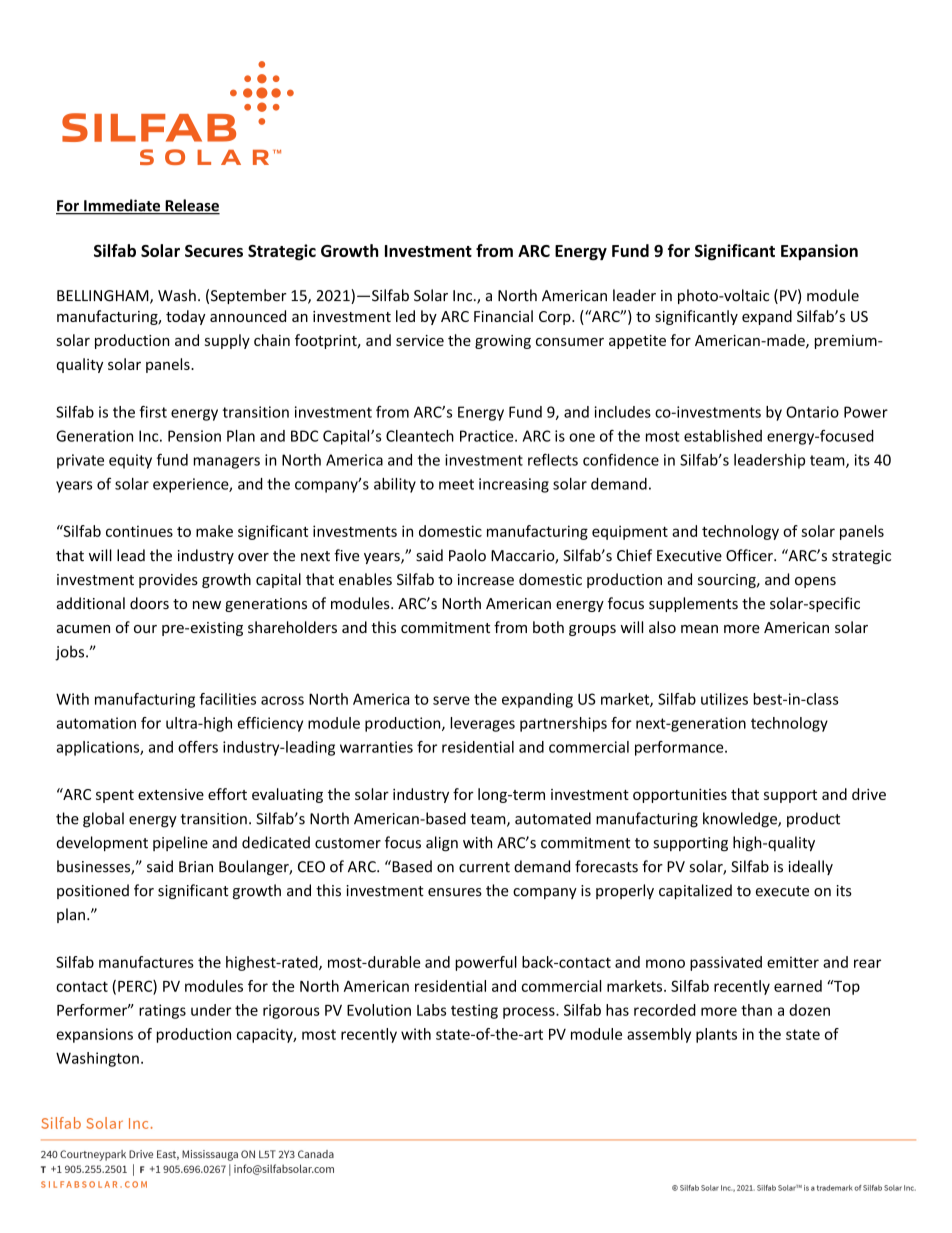 This screenshot has height=1233, width=952. Describe the element at coordinates (467, 555) in the screenshot. I see `Paolo` at that location.
